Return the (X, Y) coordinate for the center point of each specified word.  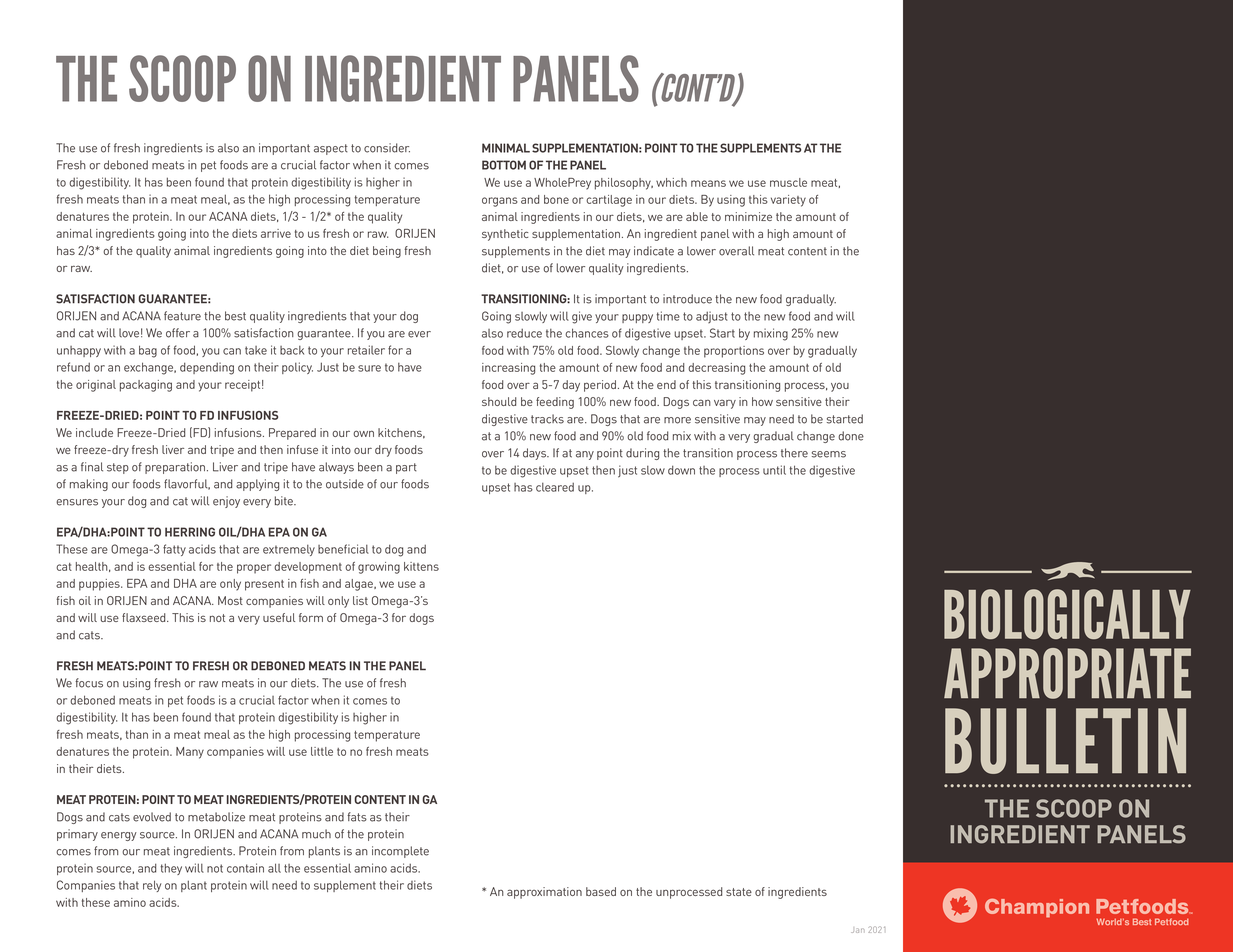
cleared (555, 487)
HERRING (190, 532)
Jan (856, 930)
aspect (331, 149)
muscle (788, 182)
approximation (544, 893)
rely (152, 886)
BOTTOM (504, 165)
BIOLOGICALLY (1067, 614)
